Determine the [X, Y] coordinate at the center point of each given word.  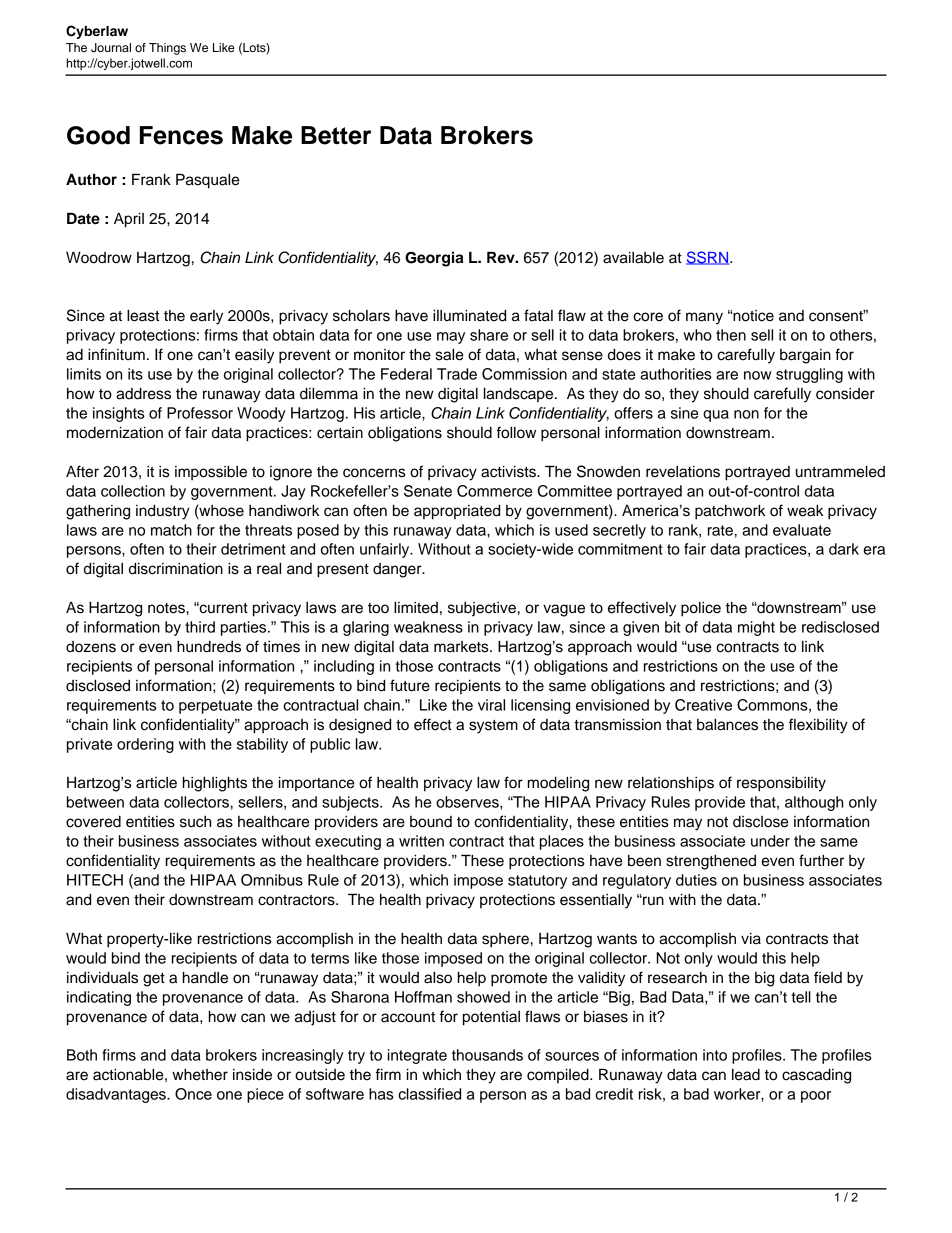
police [701, 609]
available [633, 258]
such [195, 822]
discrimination [176, 569]
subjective [482, 609]
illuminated [469, 316]
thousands [487, 1055]
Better [336, 135]
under [770, 841]
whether [200, 1075]
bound [431, 822]
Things [167, 49]
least [143, 316]
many [704, 318]
